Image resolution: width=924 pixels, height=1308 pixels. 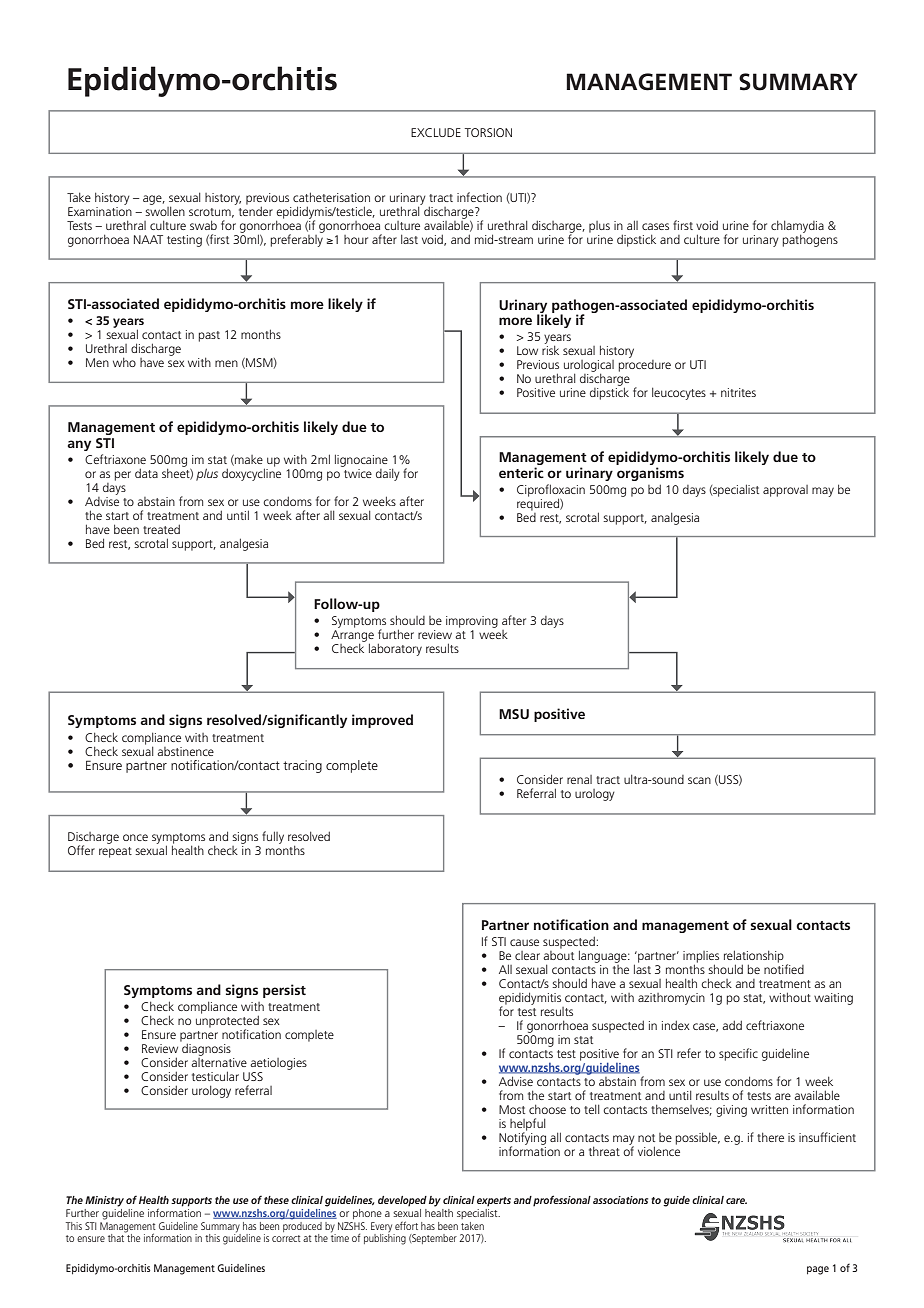 I want to click on swollen, so click(x=165, y=210).
